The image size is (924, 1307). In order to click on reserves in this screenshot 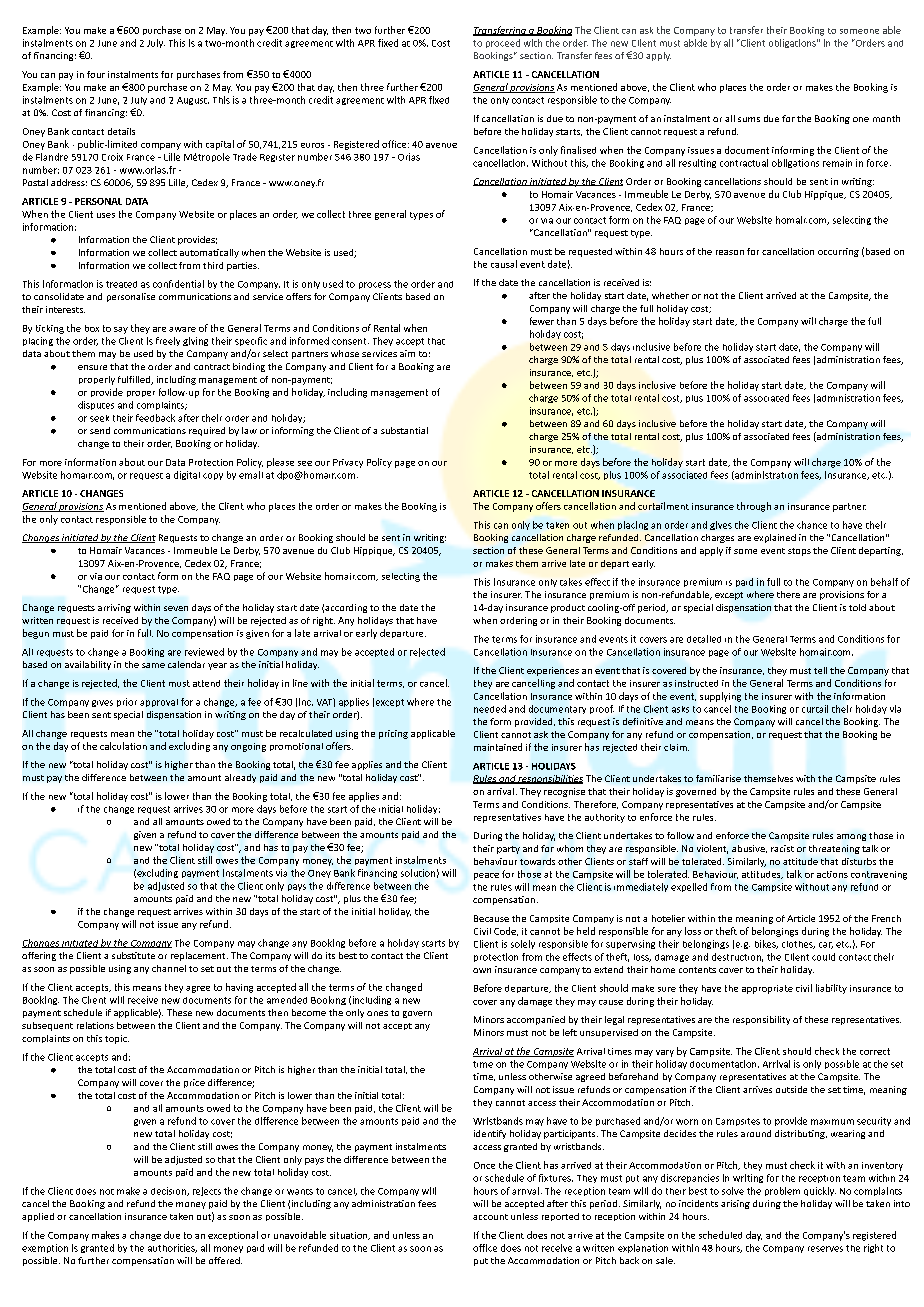, I will do `click(825, 1249)`.
